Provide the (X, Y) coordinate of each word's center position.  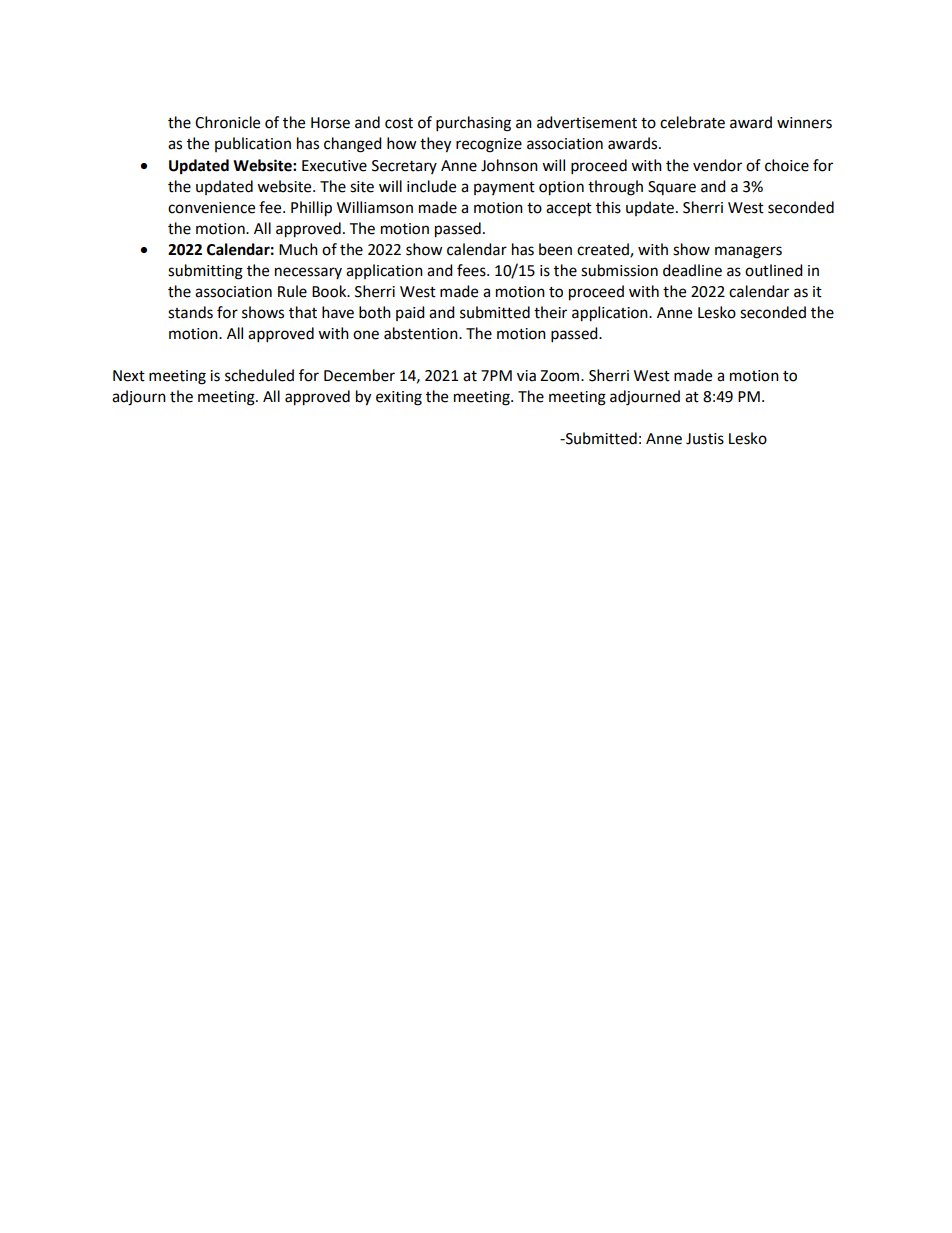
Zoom (561, 376)
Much (298, 249)
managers (748, 252)
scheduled (259, 375)
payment (504, 188)
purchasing (473, 124)
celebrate (692, 122)
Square (672, 188)
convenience (211, 208)
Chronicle (227, 122)
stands (190, 312)
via (526, 376)
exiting (399, 398)
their (550, 312)
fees (472, 270)
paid (410, 313)
